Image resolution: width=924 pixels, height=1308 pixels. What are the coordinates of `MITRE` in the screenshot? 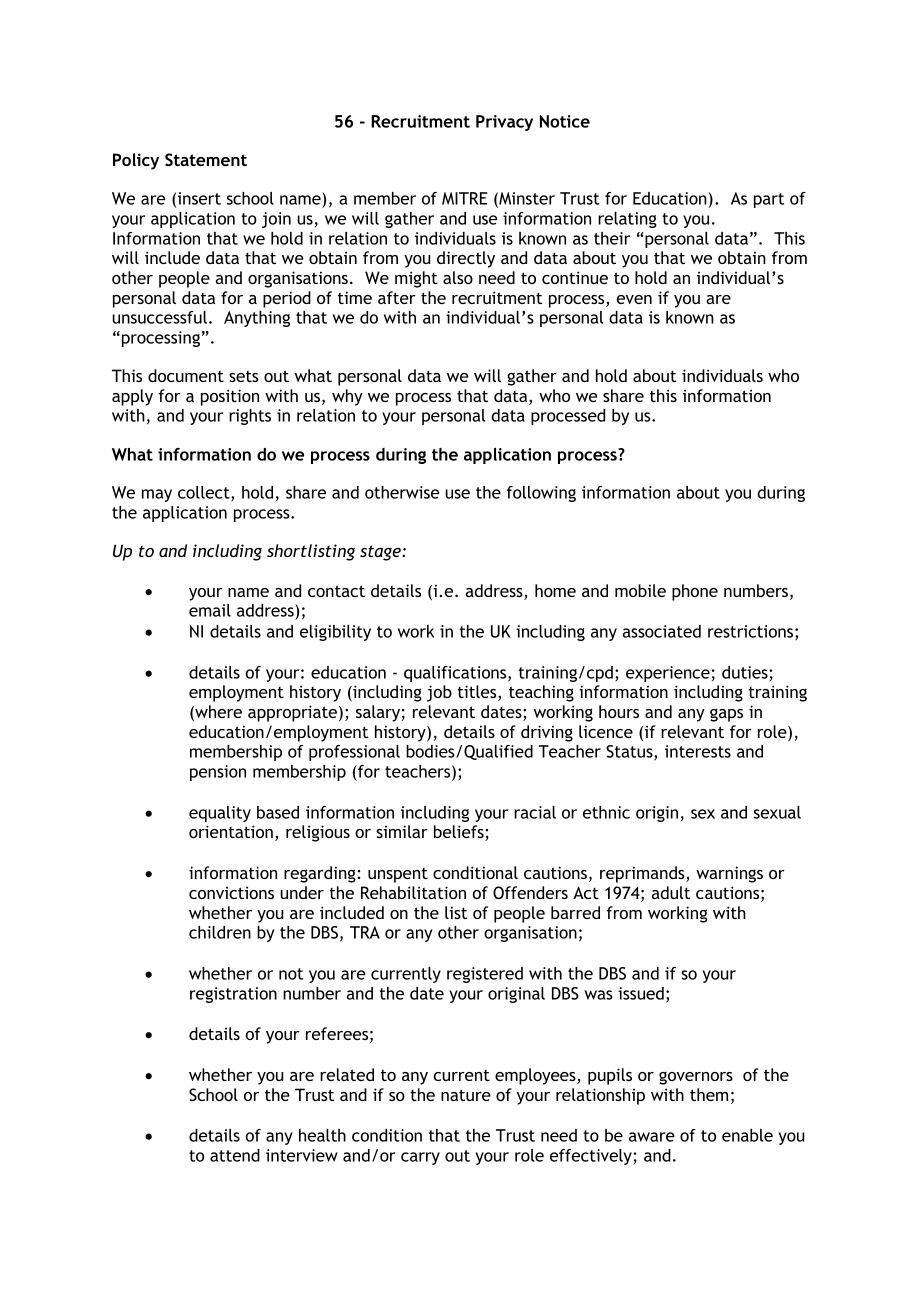 It's located at (464, 198).
